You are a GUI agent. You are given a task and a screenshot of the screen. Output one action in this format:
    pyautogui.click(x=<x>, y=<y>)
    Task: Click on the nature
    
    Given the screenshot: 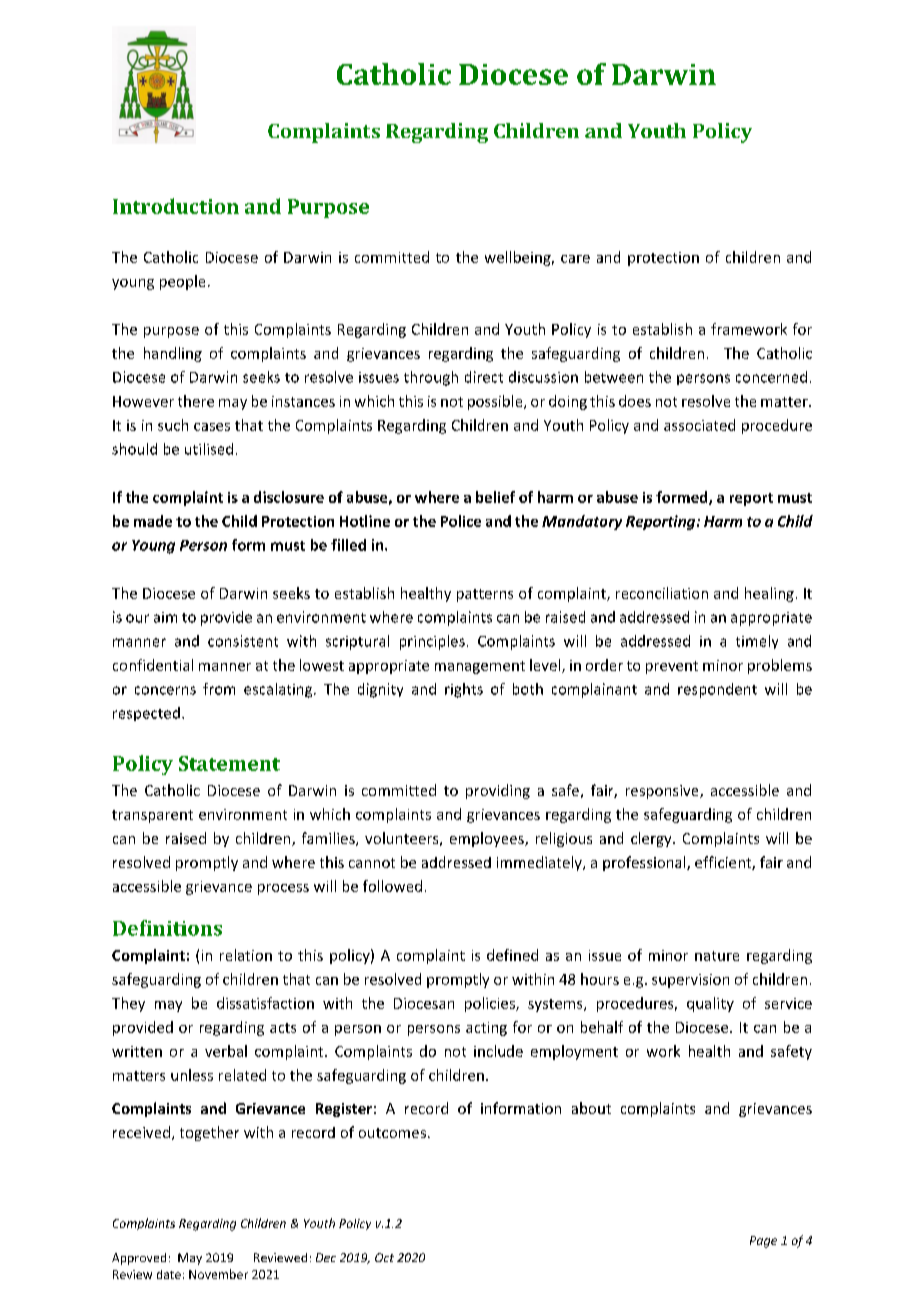 What is the action you would take?
    pyautogui.click(x=717, y=956)
